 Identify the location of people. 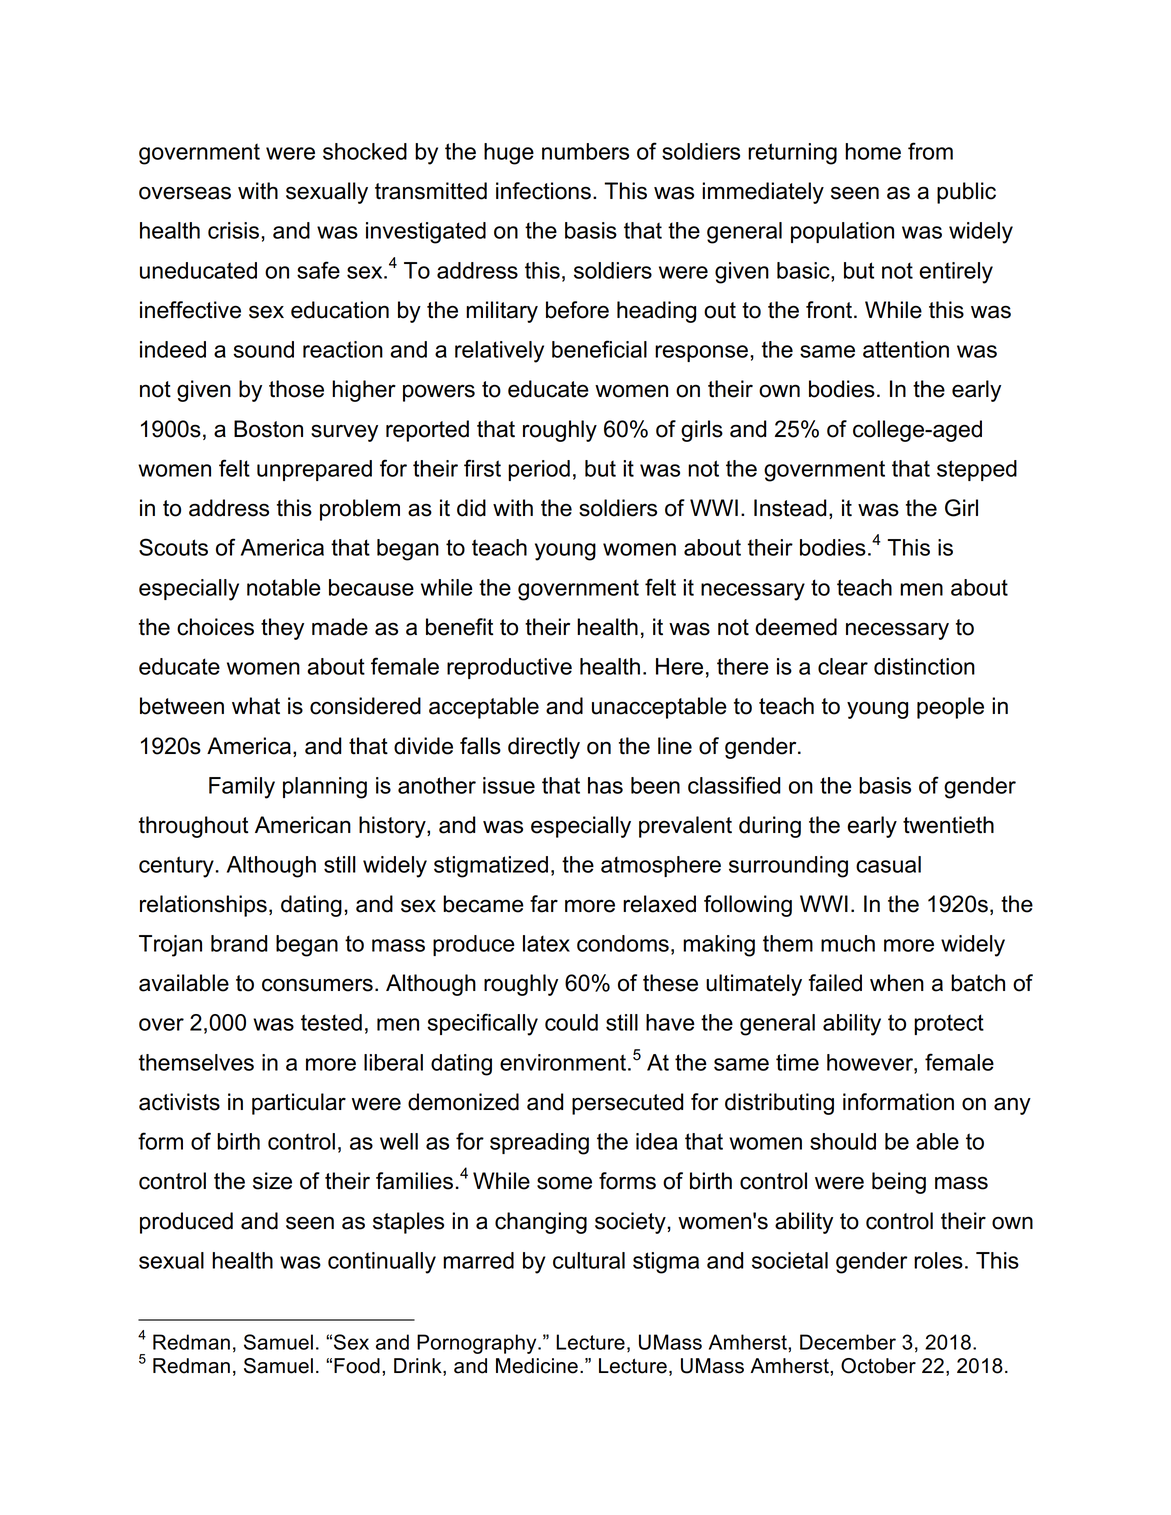
(950, 708).
